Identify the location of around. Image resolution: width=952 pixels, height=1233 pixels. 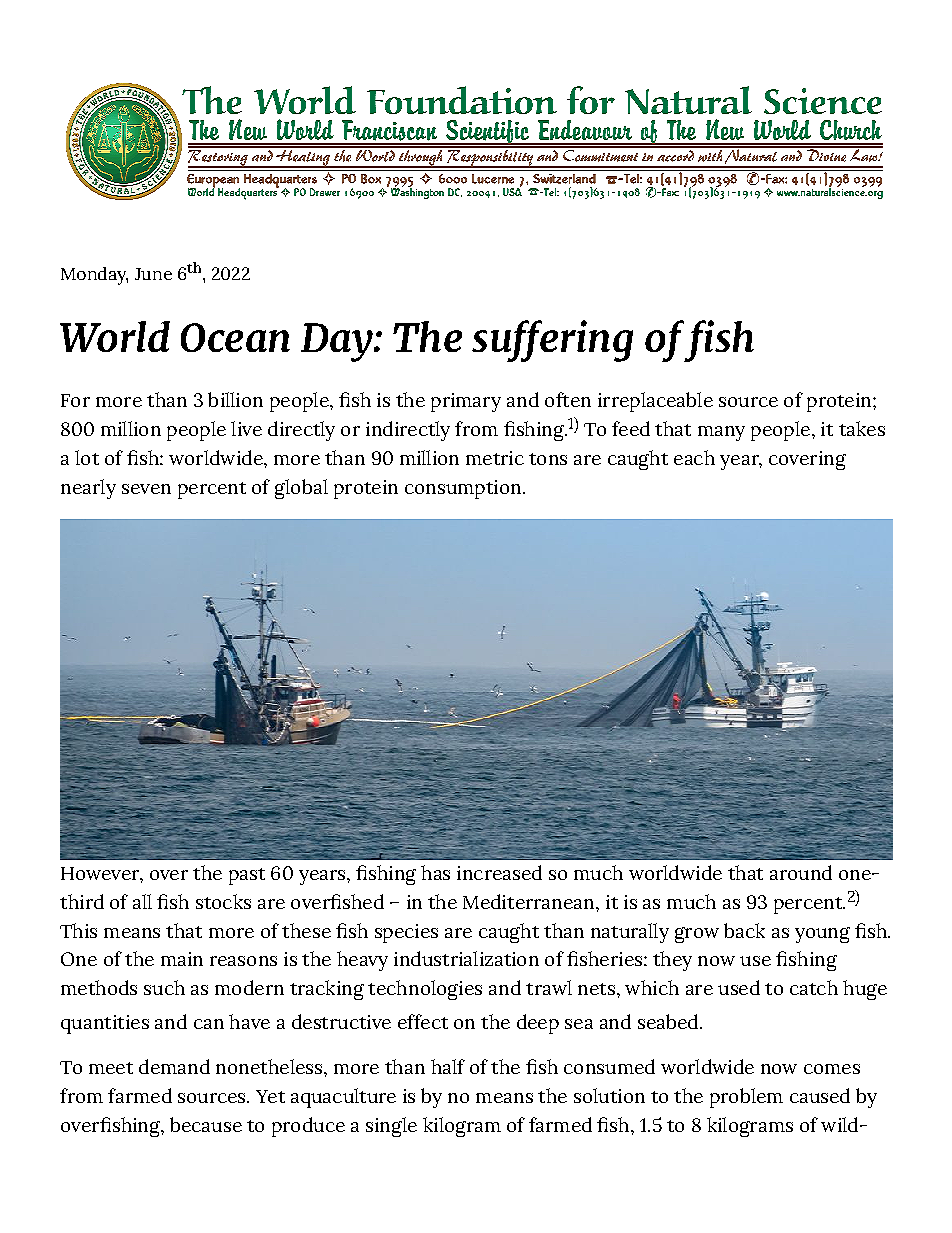
(801, 872).
